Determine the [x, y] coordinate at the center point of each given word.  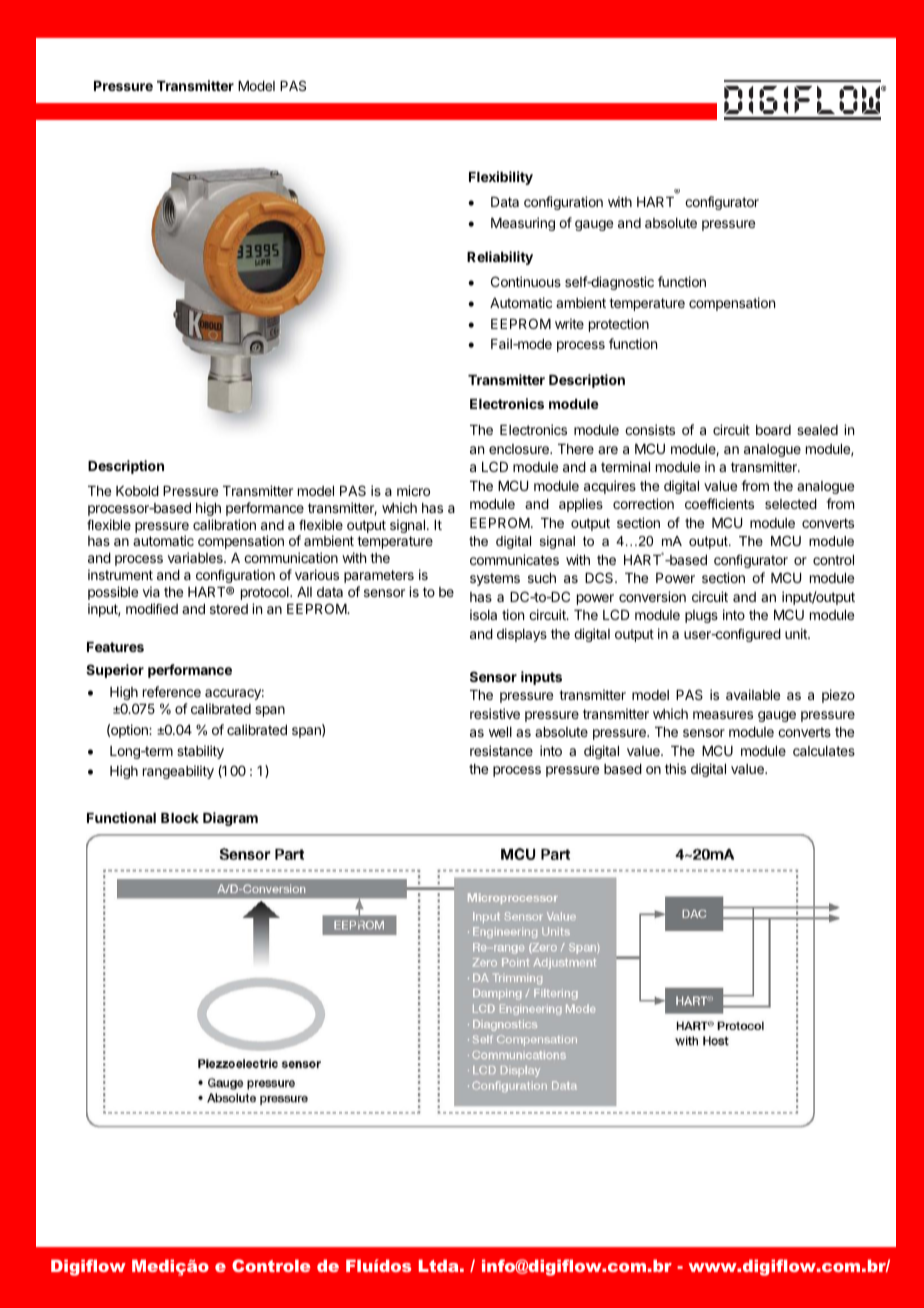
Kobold [137, 491]
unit [797, 633]
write [569, 323]
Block [180, 818]
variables [196, 557]
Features [115, 647]
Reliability [500, 258]
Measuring [523, 224]
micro [413, 490]
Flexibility [501, 178]
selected [791, 504]
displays [522, 635]
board [773, 430]
